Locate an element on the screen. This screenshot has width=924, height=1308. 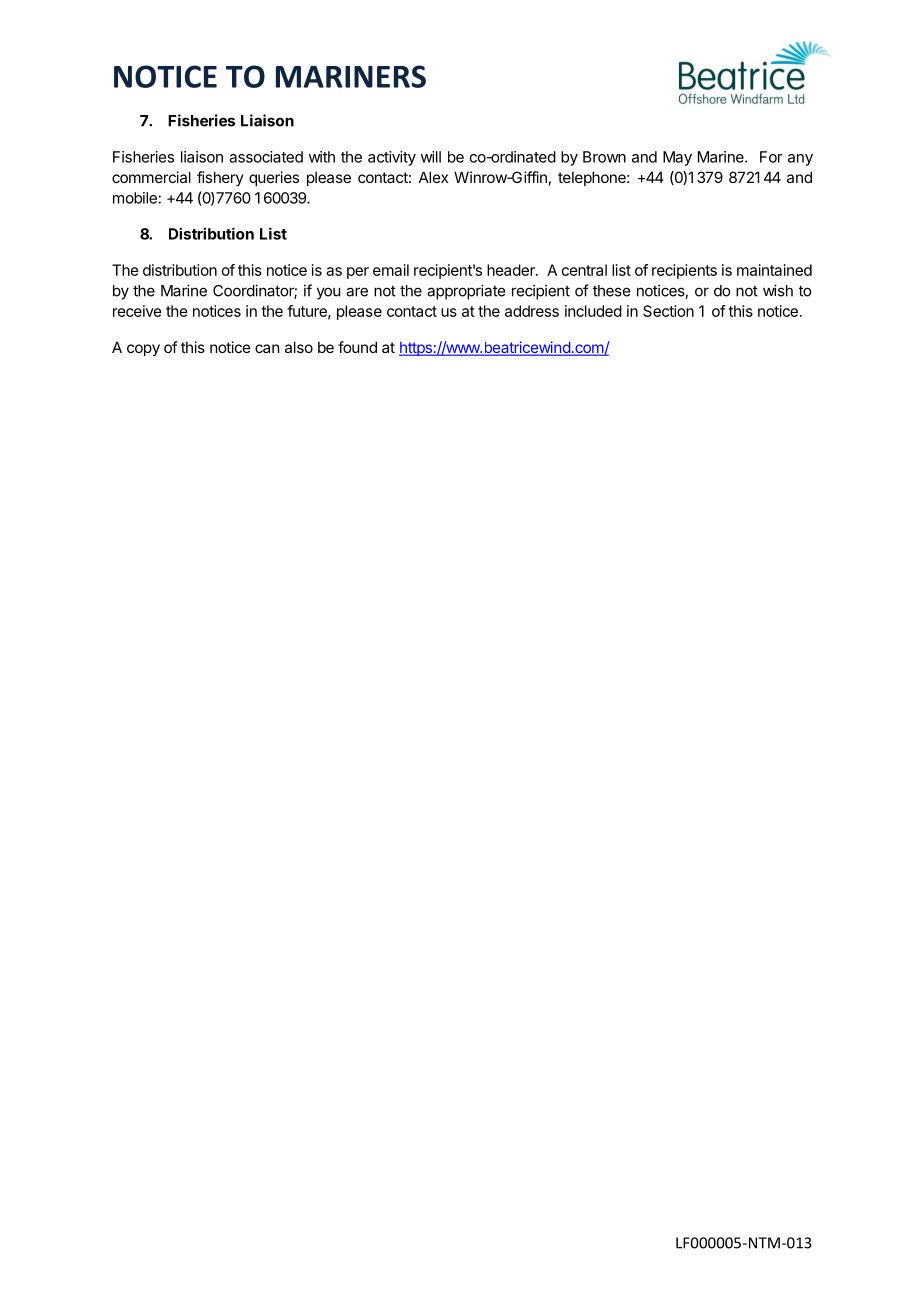
associated is located at coordinates (266, 157).
